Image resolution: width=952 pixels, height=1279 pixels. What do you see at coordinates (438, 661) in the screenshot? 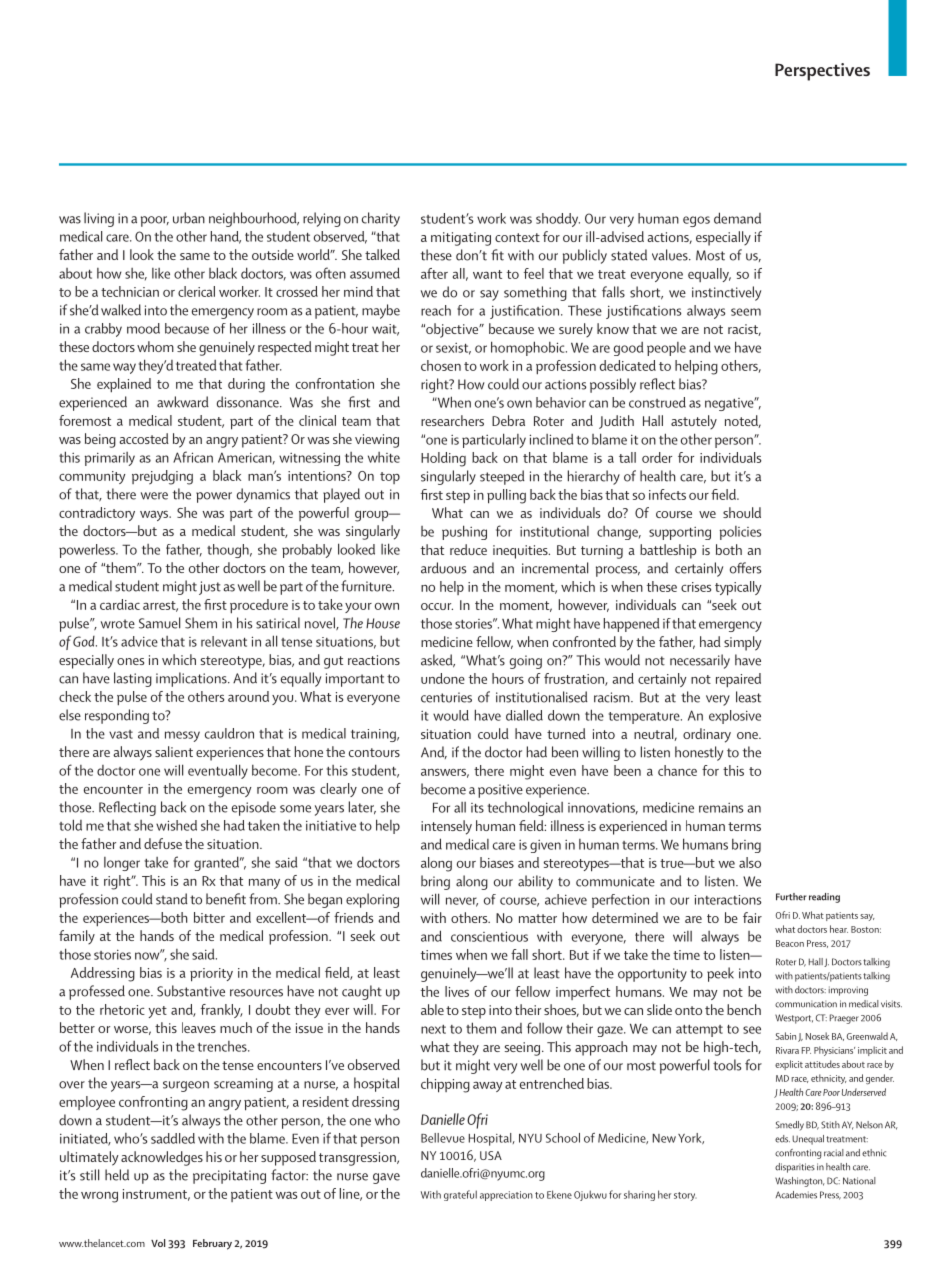
I see `asked` at bounding box center [438, 661].
